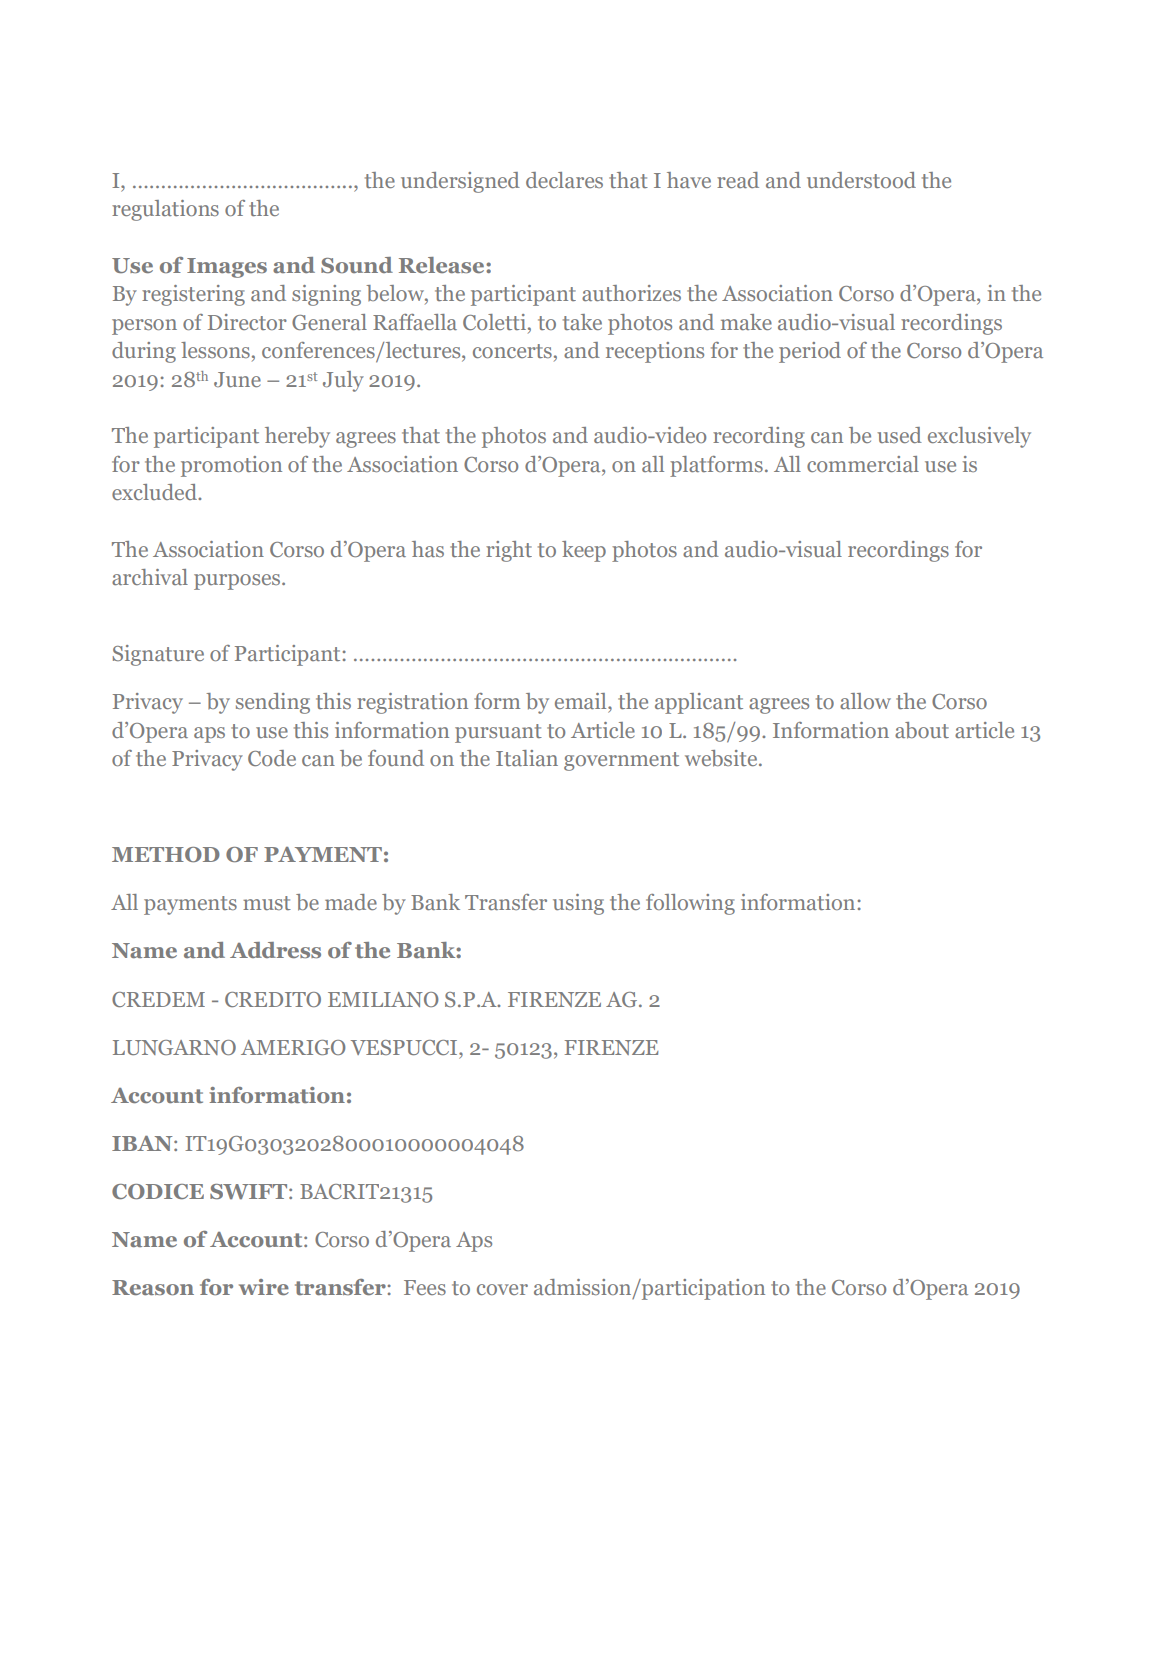 This screenshot has width=1174, height=1661. I want to click on about, so click(922, 730).
